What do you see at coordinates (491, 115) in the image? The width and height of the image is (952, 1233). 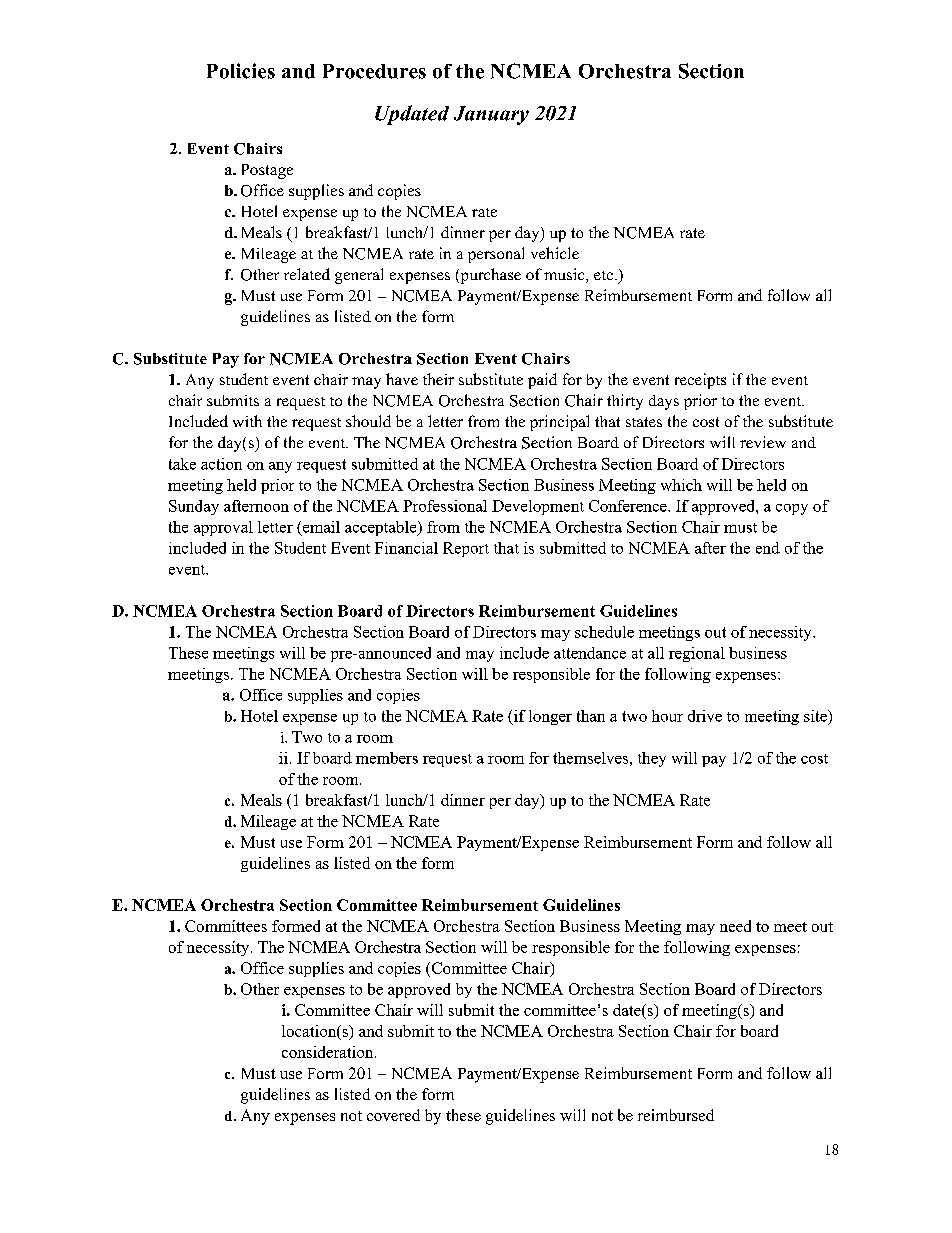 I see `January` at bounding box center [491, 115].
